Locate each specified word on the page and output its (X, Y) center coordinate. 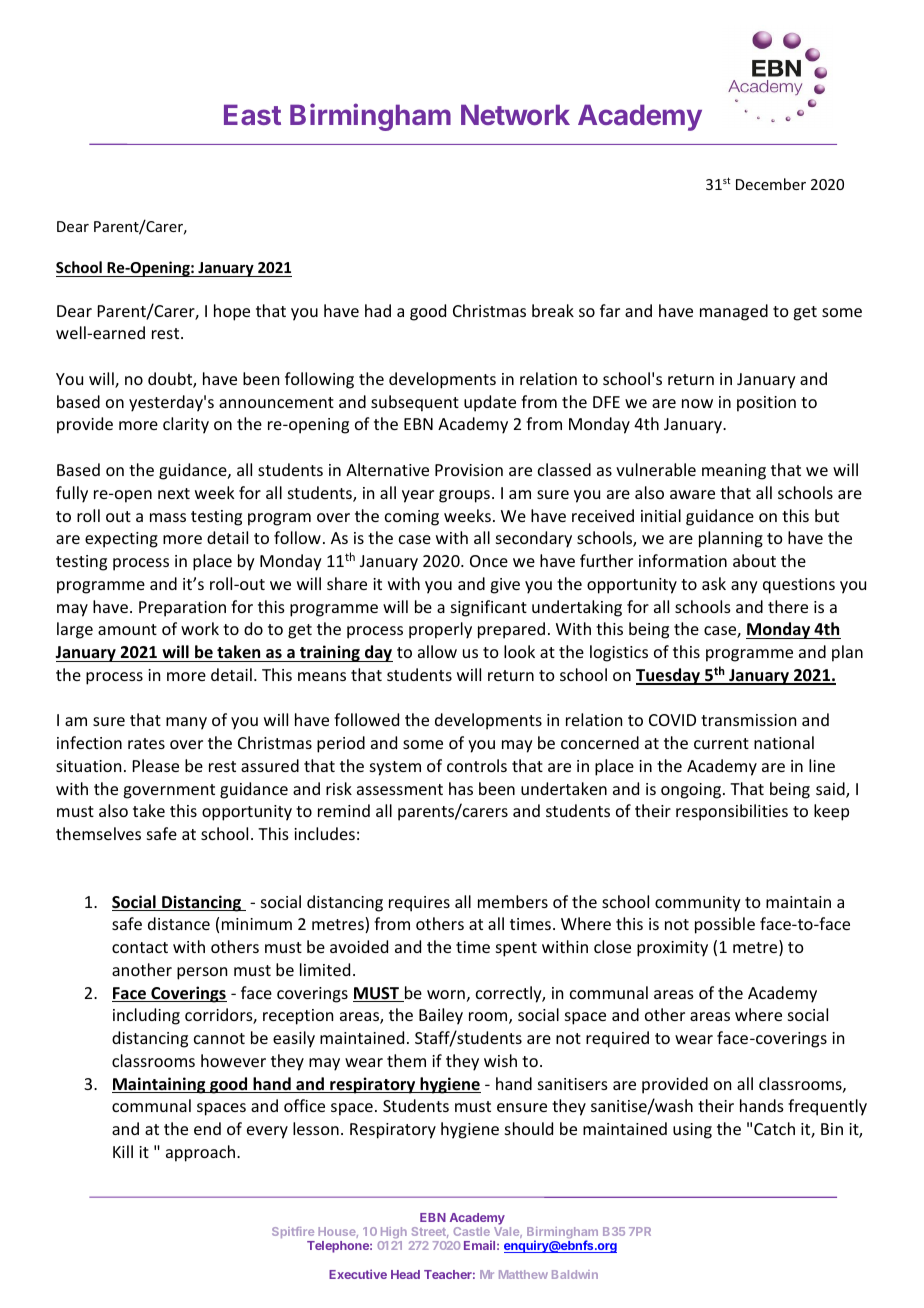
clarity (186, 425)
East (252, 114)
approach (202, 1153)
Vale (508, 1232)
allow (437, 651)
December (771, 184)
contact (140, 947)
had (378, 310)
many (186, 723)
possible (725, 925)
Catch (774, 1128)
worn (446, 994)
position (766, 404)
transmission (748, 720)
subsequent (415, 403)
